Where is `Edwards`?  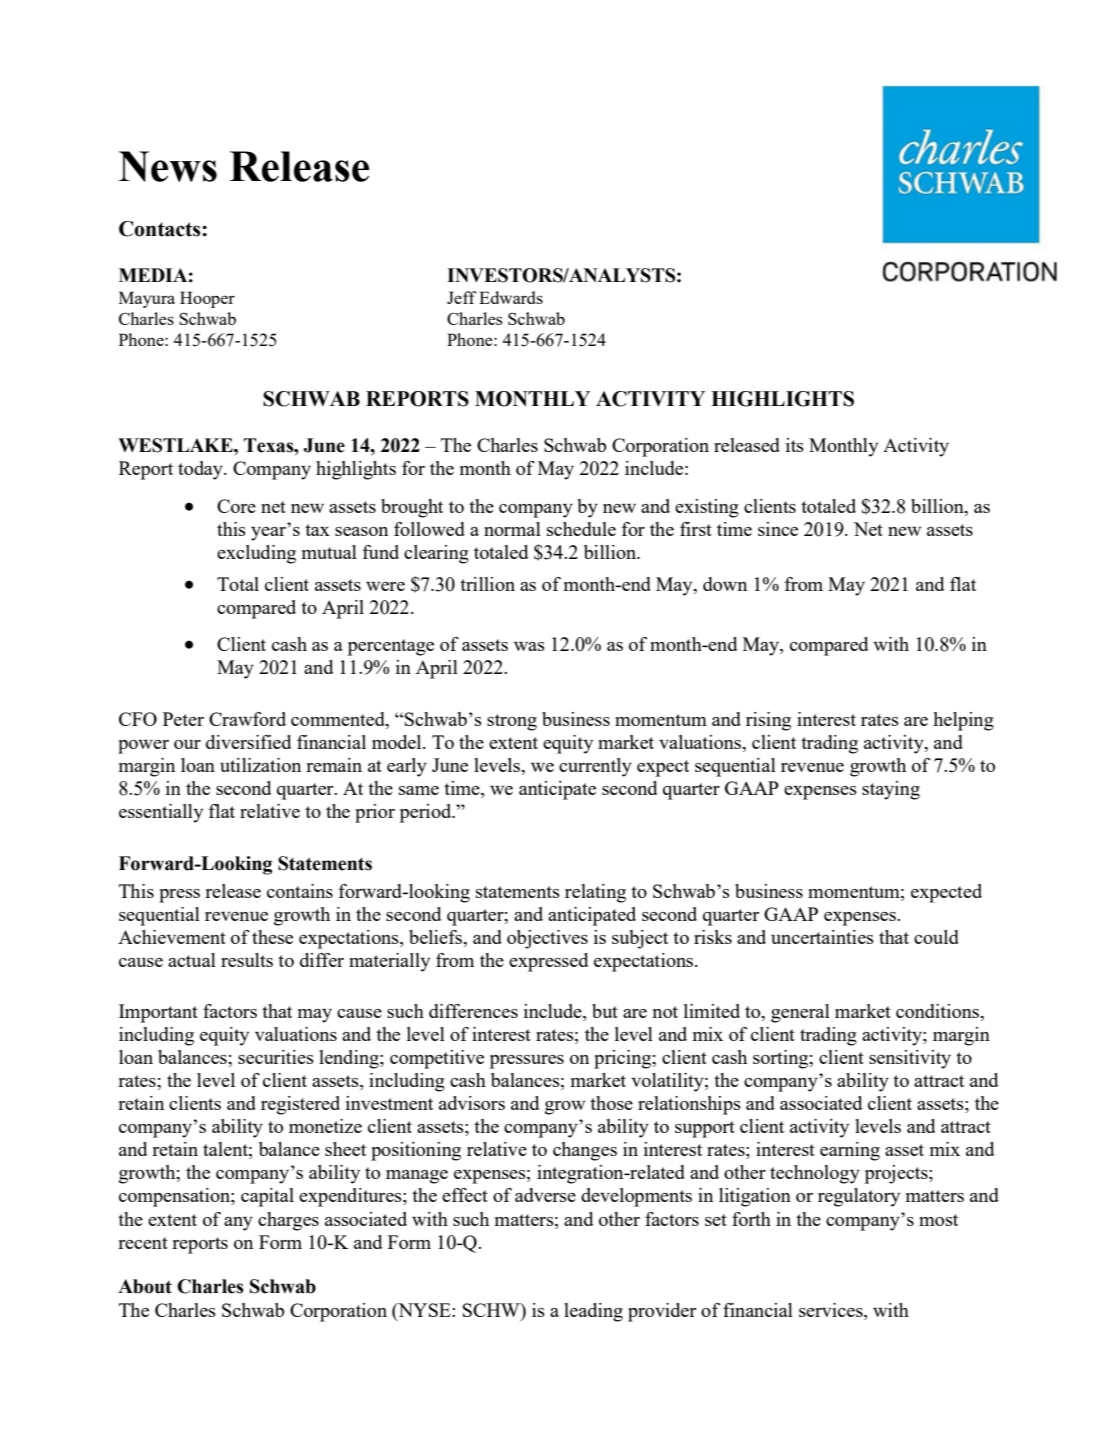 Edwards is located at coordinates (511, 297).
